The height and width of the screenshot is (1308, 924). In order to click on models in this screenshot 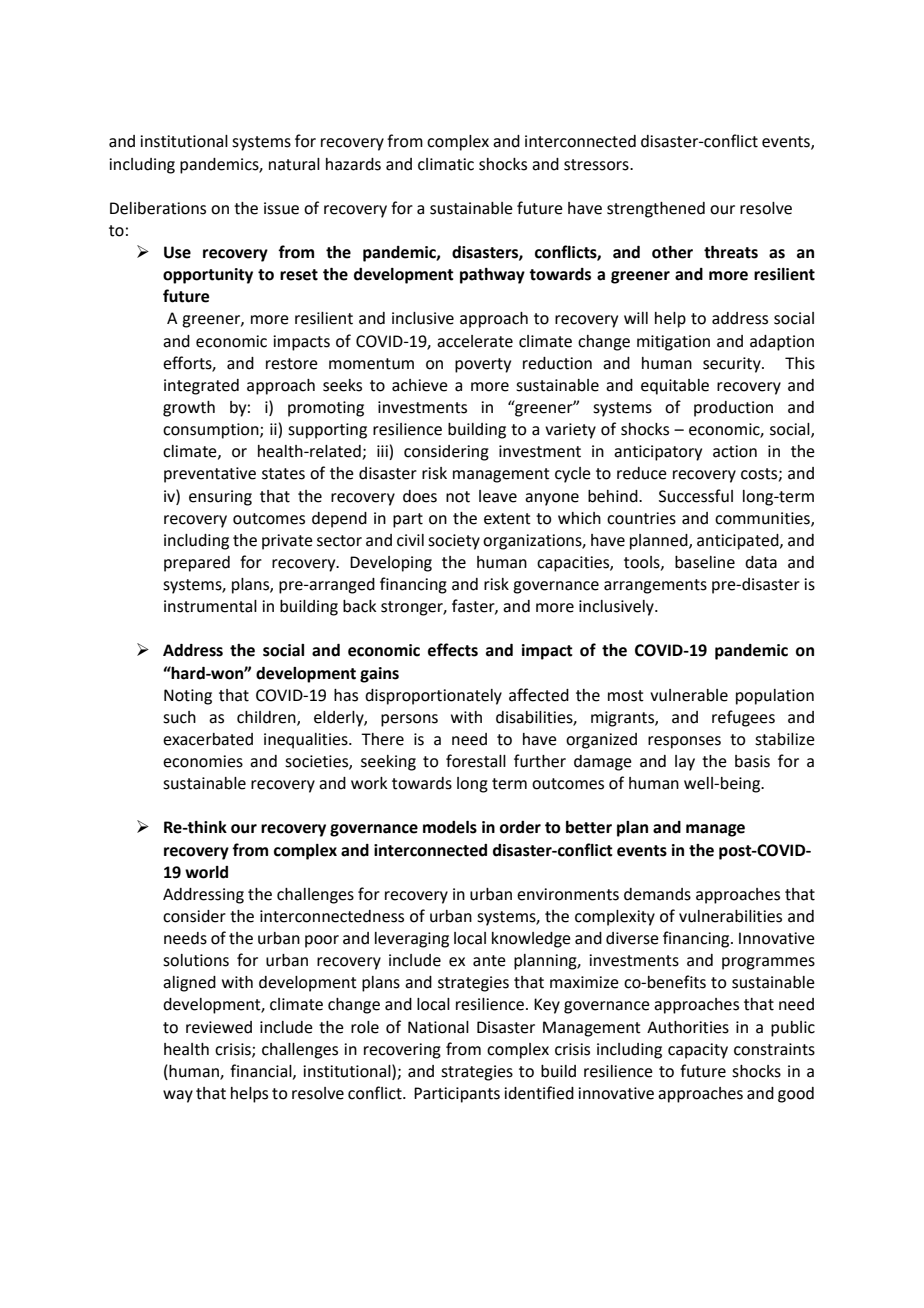, I will do `click(450, 827)`.
